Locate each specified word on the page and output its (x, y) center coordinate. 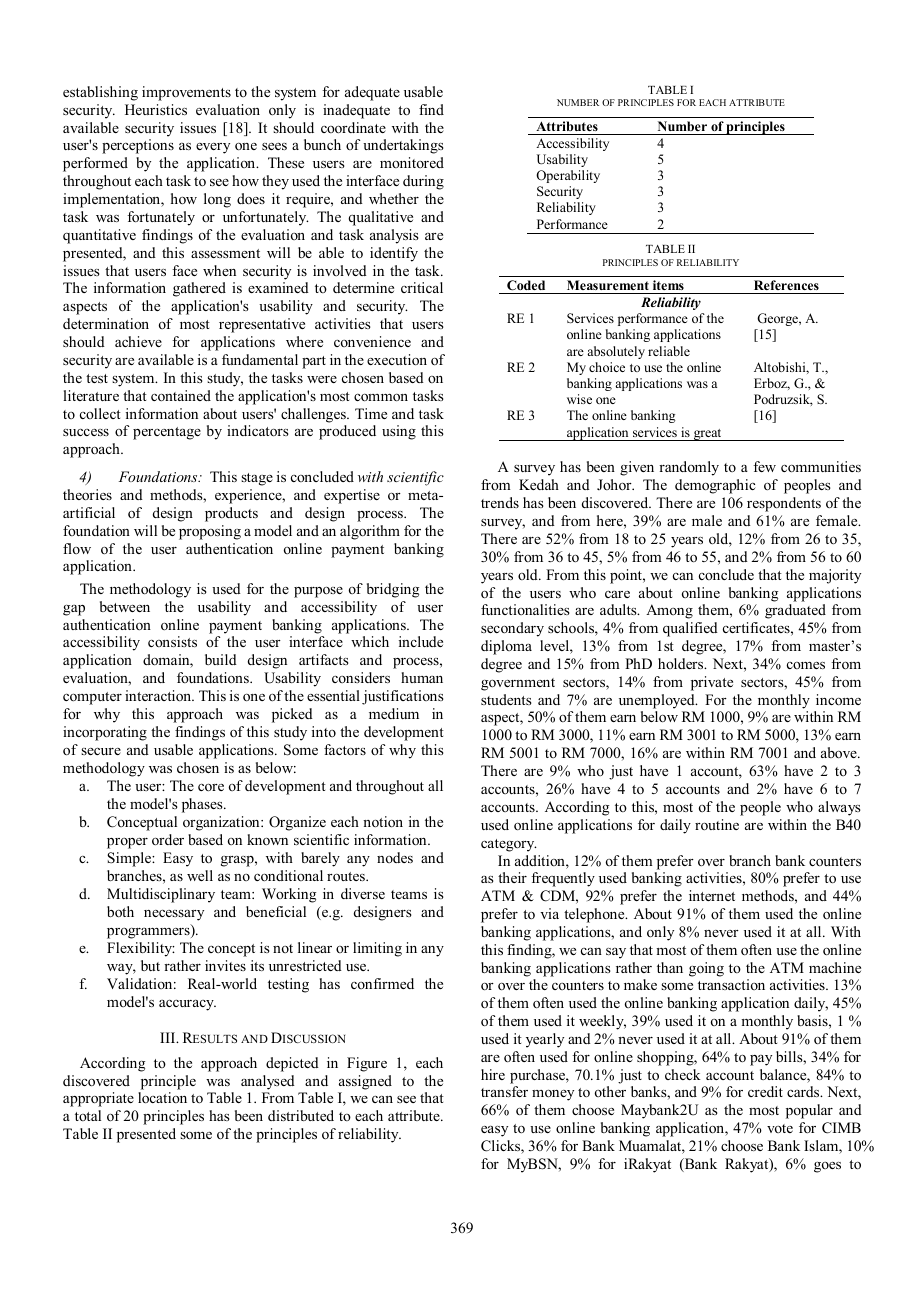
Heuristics (156, 109)
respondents (784, 504)
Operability (568, 176)
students (506, 699)
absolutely (616, 352)
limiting (377, 949)
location (162, 1097)
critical (422, 287)
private (712, 683)
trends (500, 502)
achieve (138, 341)
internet (712, 895)
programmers (149, 933)
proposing (210, 532)
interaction (159, 695)
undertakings (403, 146)
